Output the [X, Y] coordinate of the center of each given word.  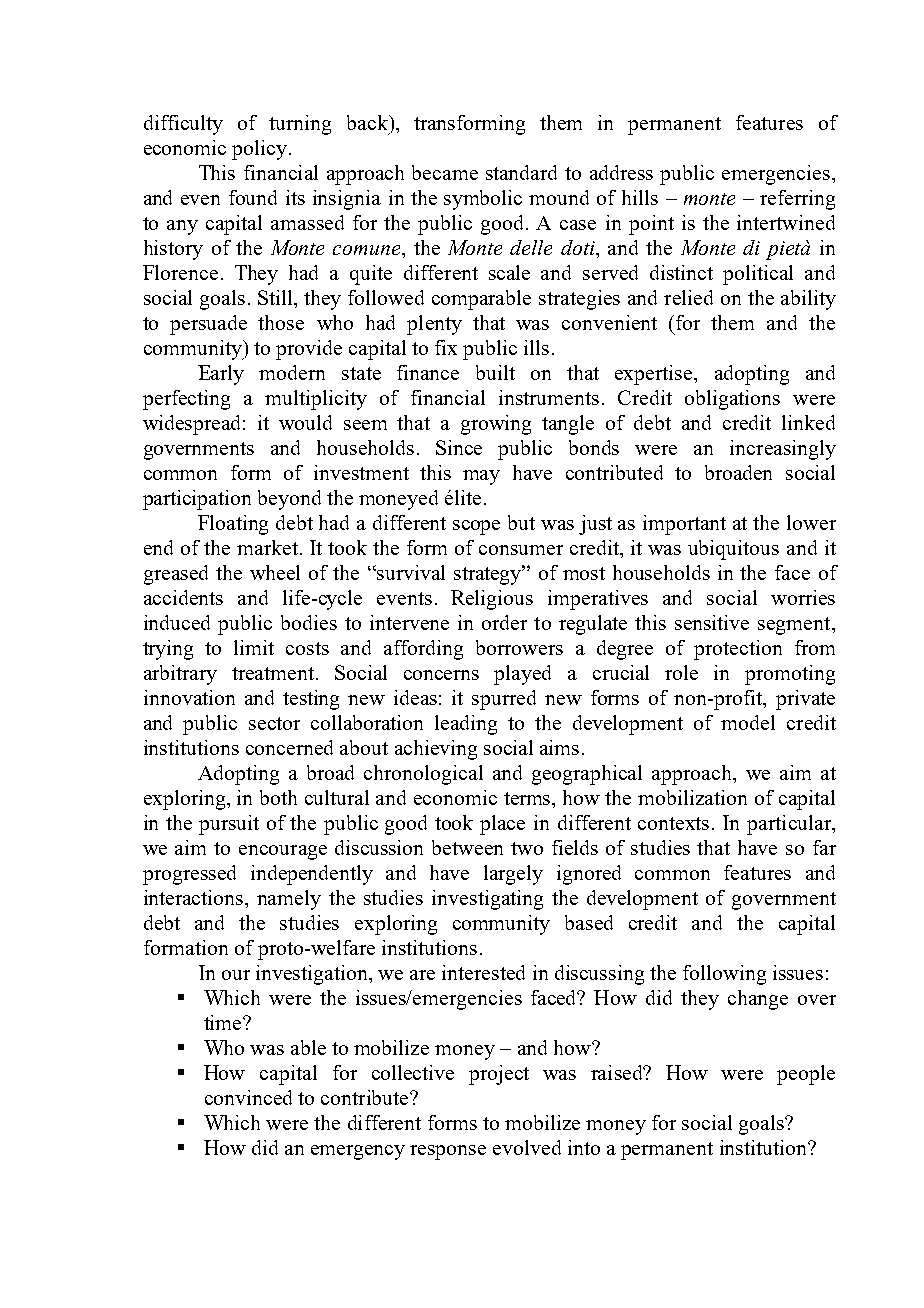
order [504, 622]
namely [289, 900]
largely [513, 875]
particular [790, 825]
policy [261, 150]
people [806, 1075]
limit [254, 647]
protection [738, 650]
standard [521, 172]
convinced [248, 1097]
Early [221, 375]
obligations [732, 400]
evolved [527, 1147]
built [495, 372]
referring [797, 200]
